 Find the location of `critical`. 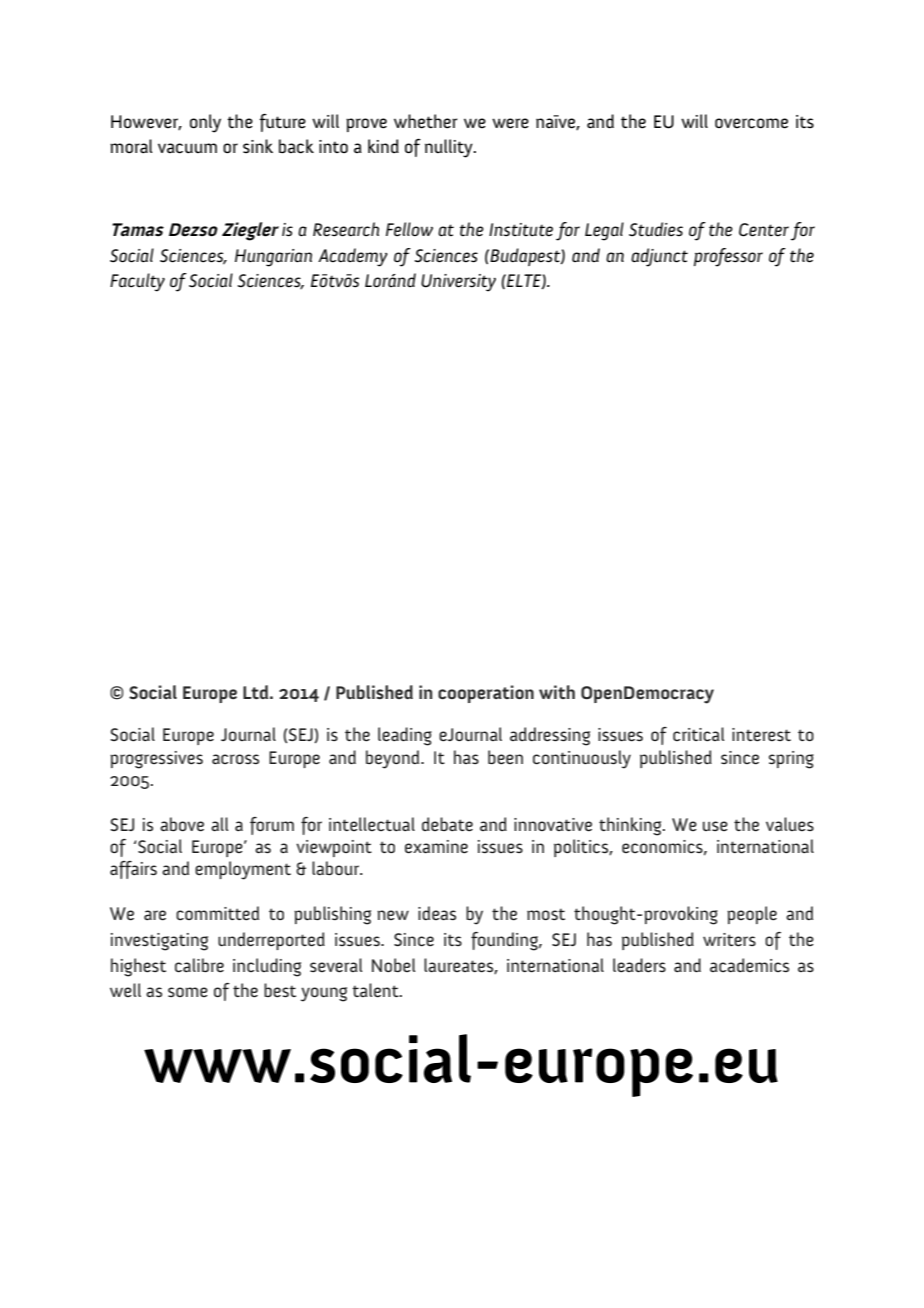

critical is located at coordinates (698, 734).
